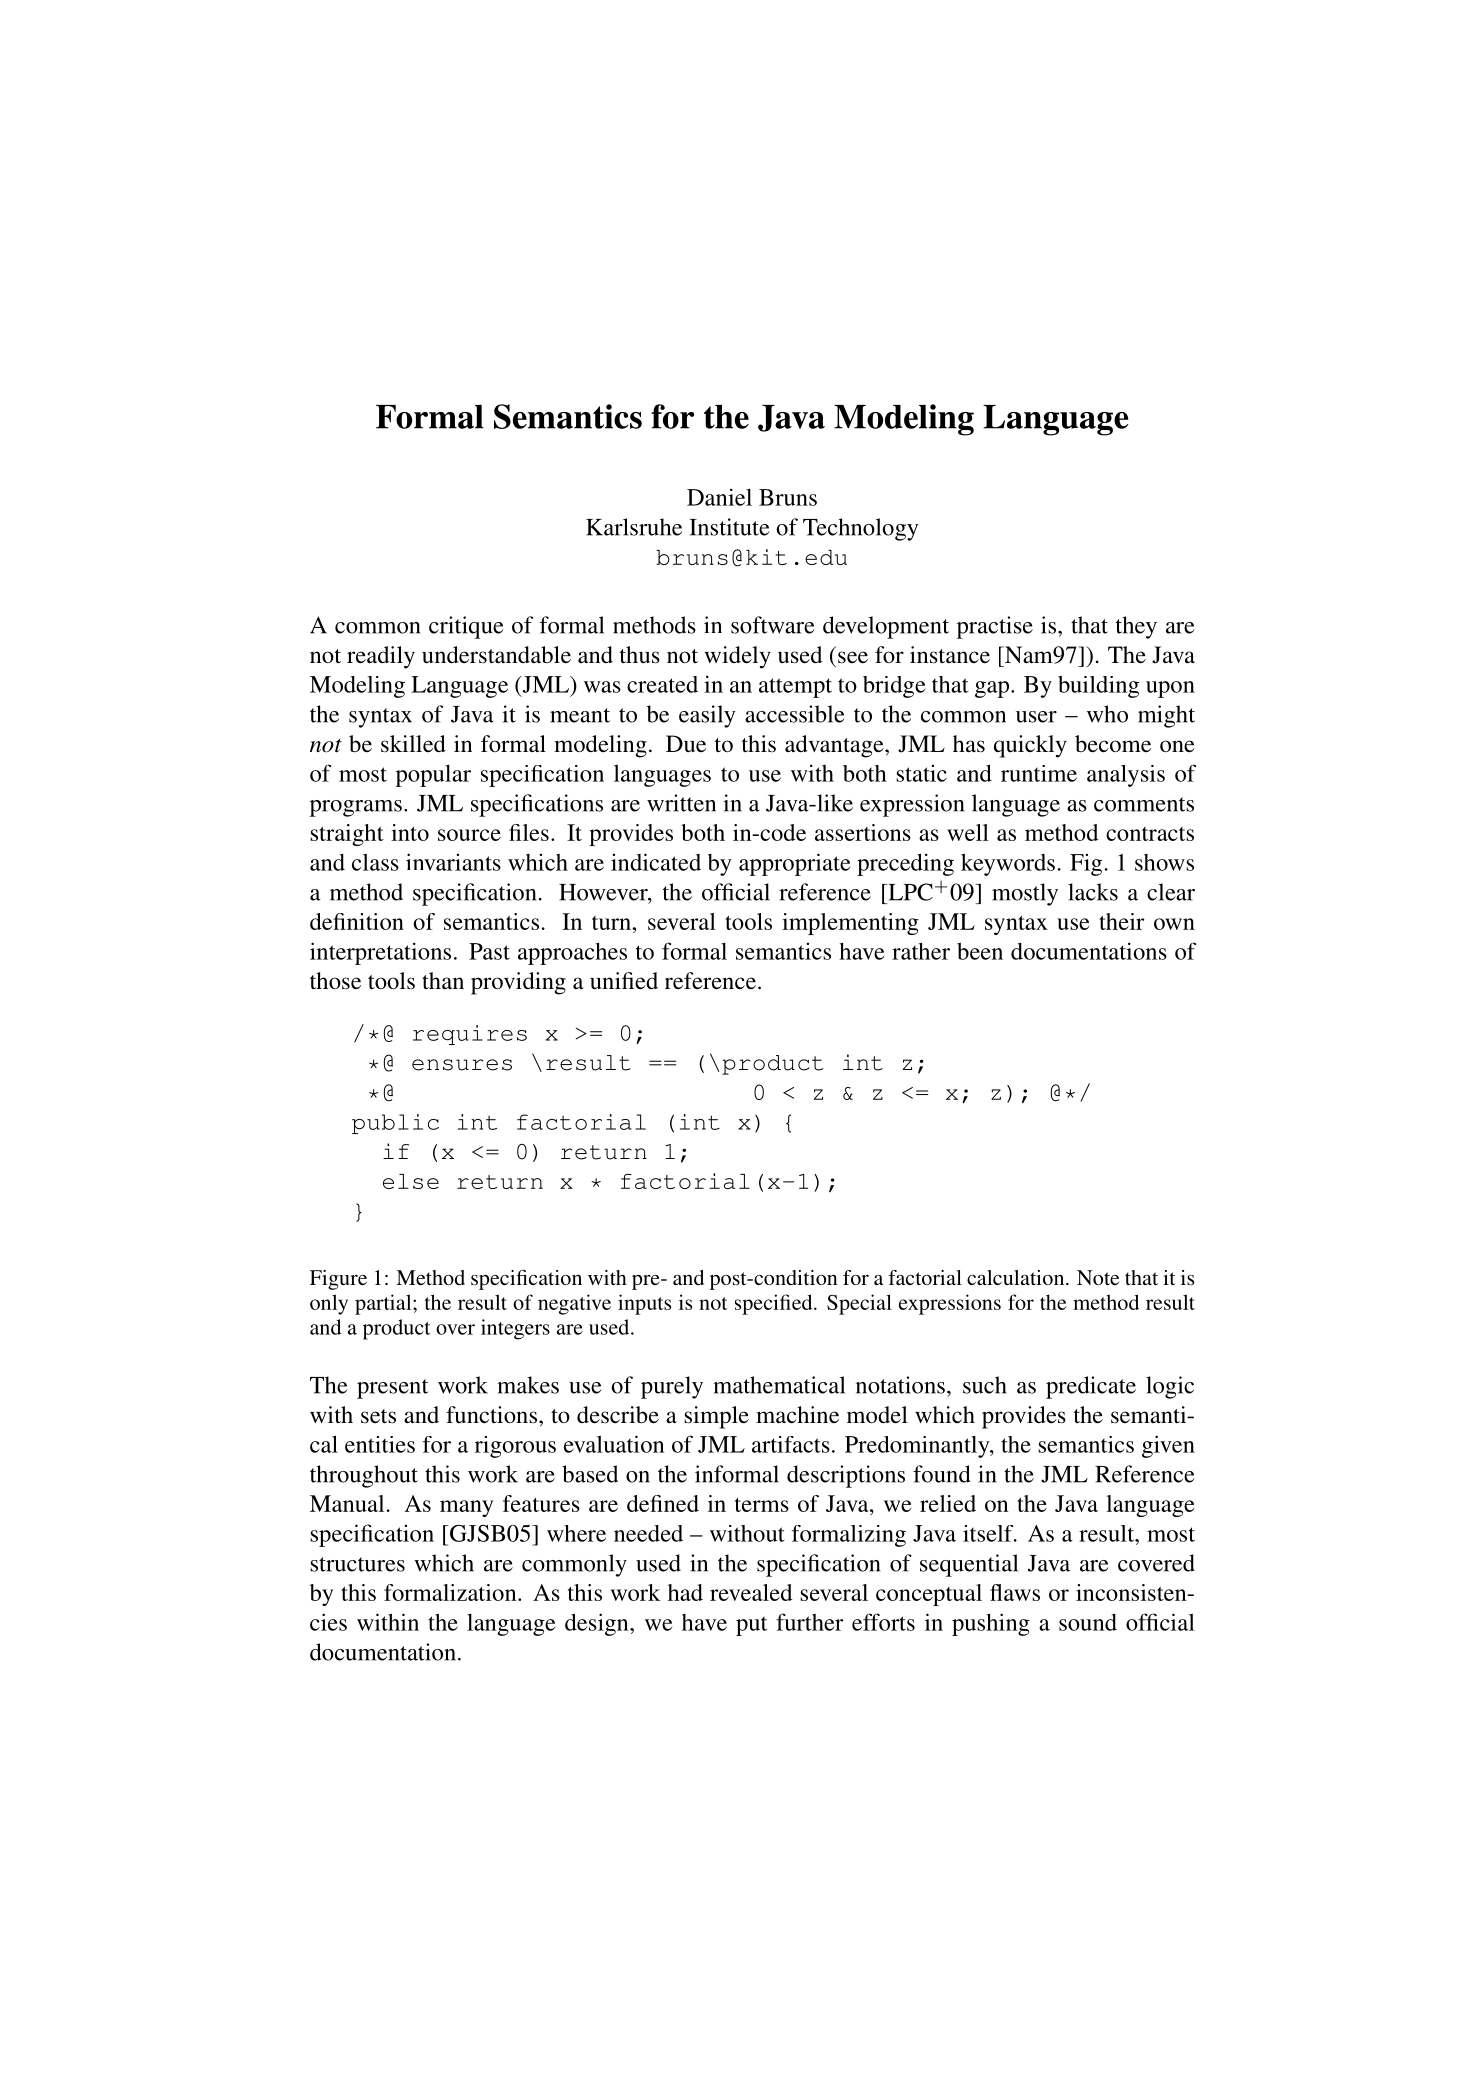 The height and width of the image is (2088, 1476). I want to click on Institute, so click(729, 527).
